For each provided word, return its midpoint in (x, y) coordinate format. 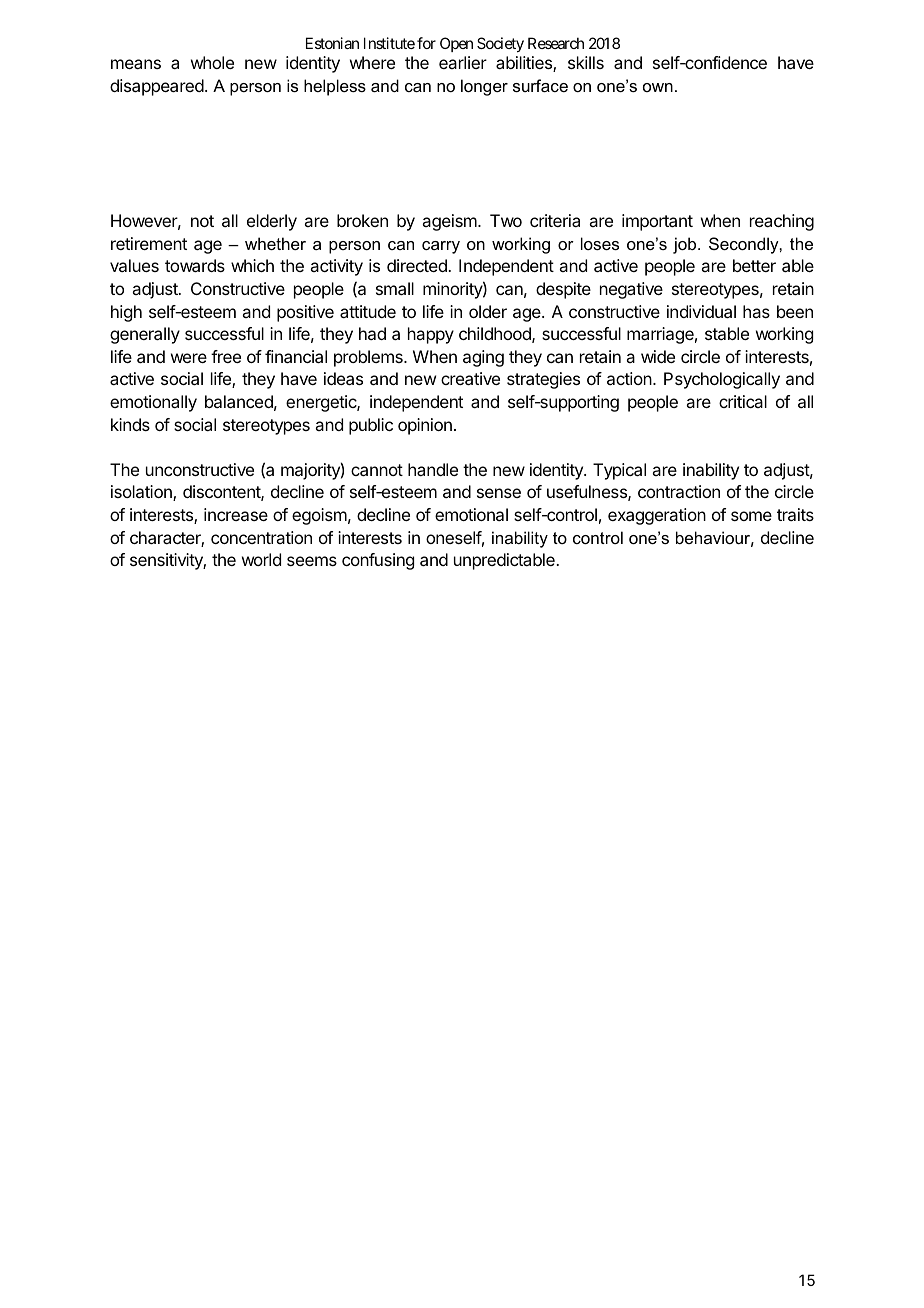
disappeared (158, 87)
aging (483, 358)
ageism (450, 222)
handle (433, 469)
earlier (463, 62)
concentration (261, 537)
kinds (130, 424)
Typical (619, 471)
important (657, 222)
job (686, 245)
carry (441, 247)
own (658, 87)
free (226, 356)
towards (195, 265)
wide (658, 356)
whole (212, 62)
